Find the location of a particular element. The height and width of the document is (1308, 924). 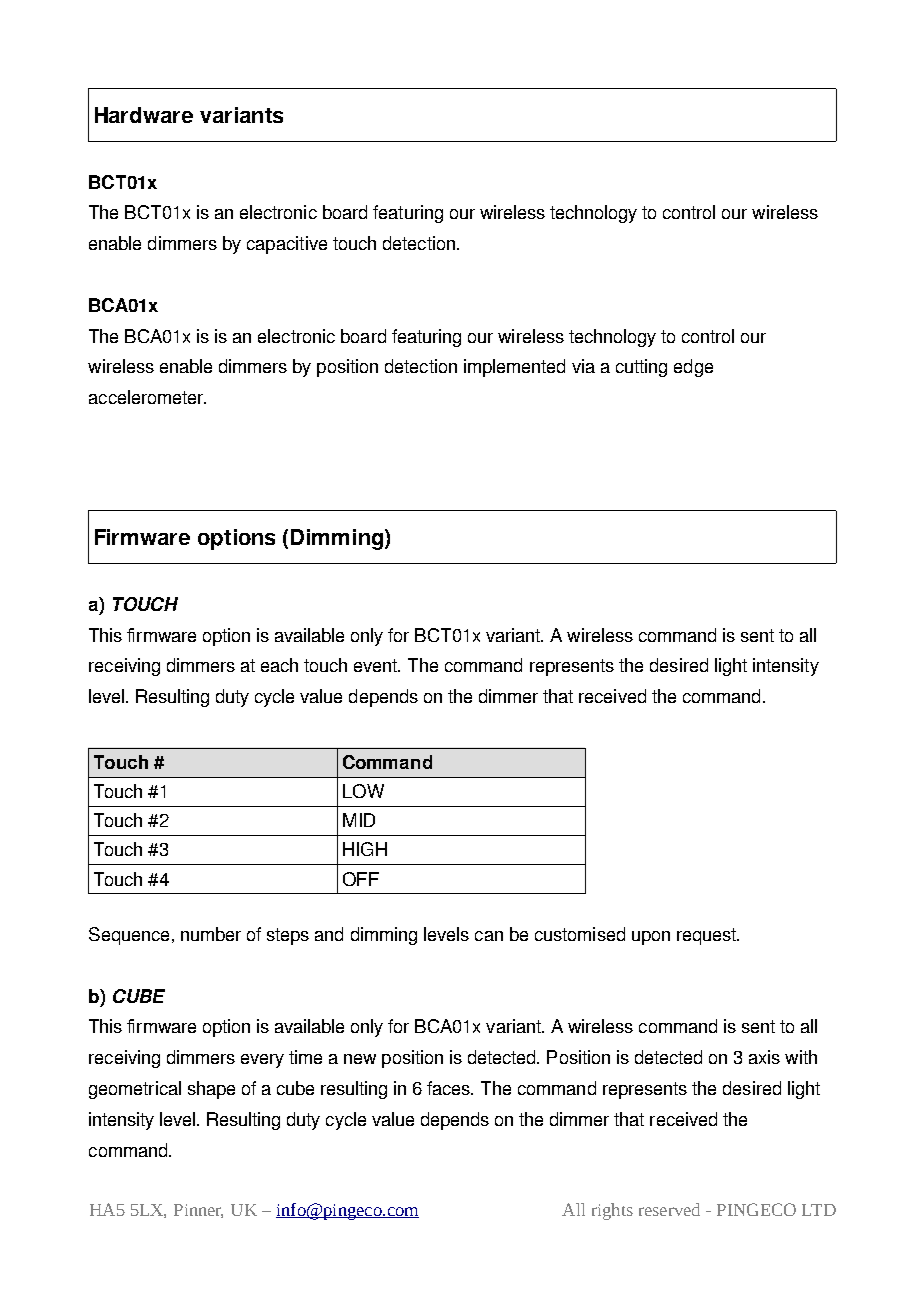

shape is located at coordinates (211, 1090).
